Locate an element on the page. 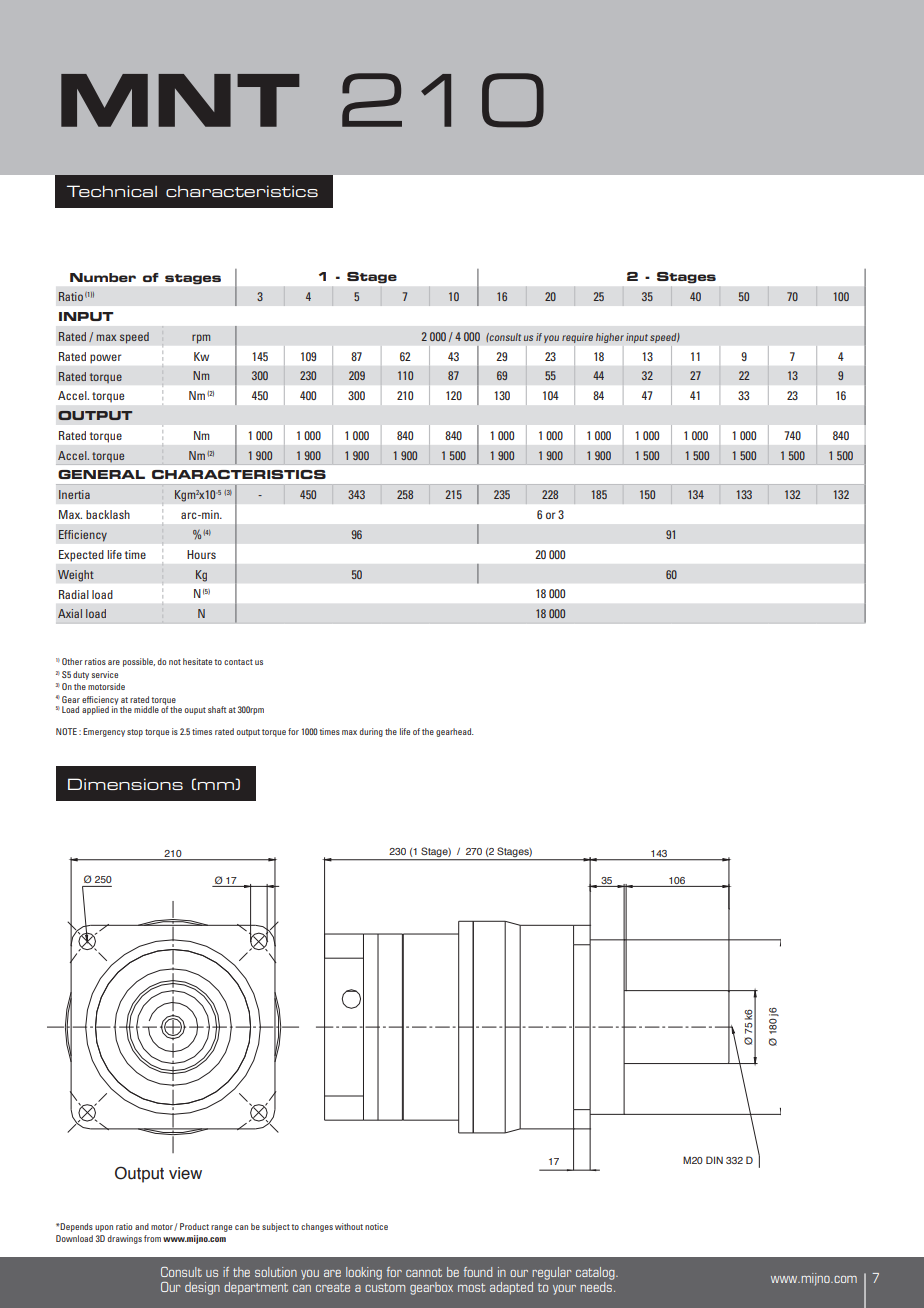 The height and width of the document is (1308, 924). during is located at coordinates (371, 732).
